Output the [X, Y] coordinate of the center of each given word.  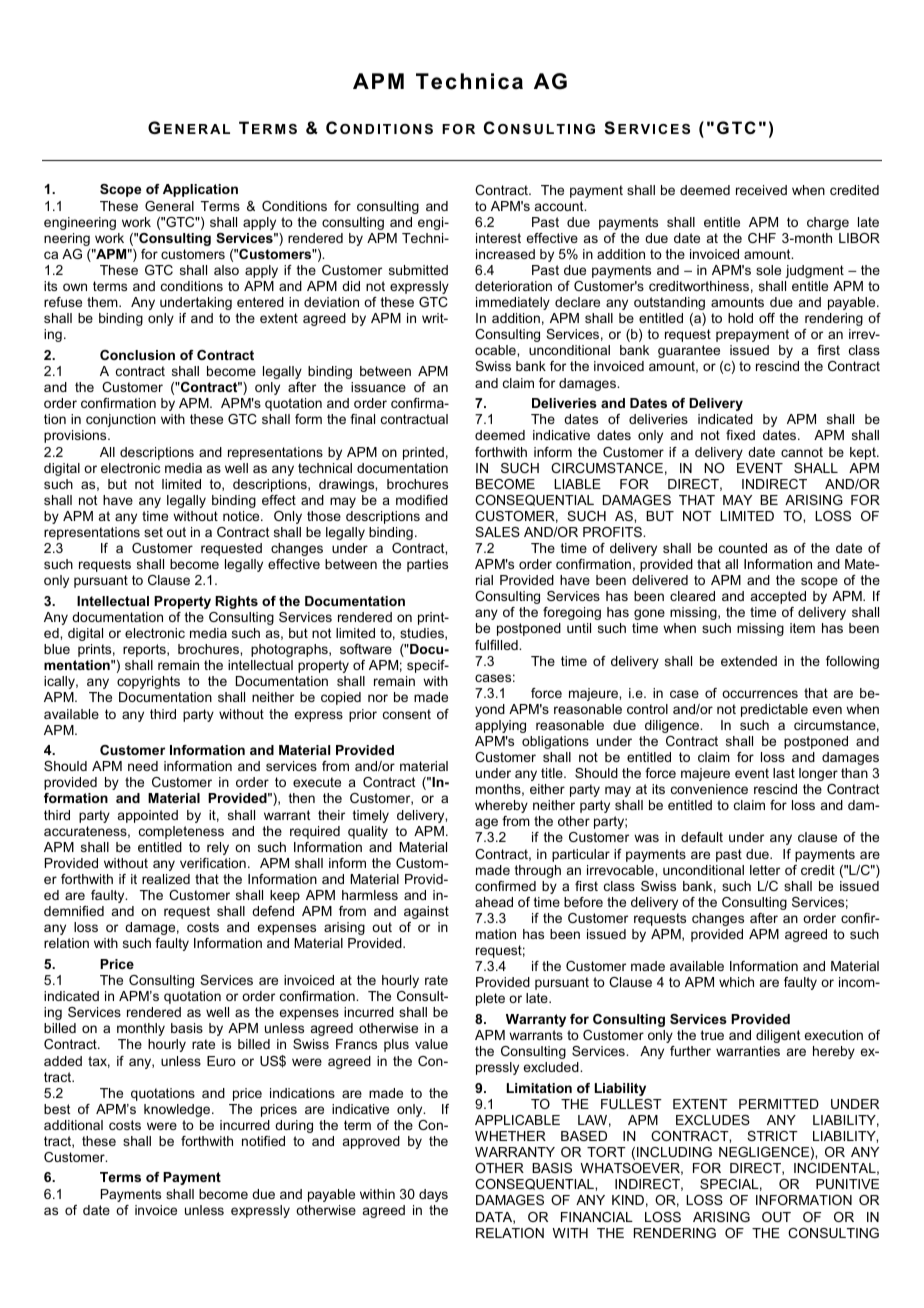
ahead [494, 902]
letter [765, 870]
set [153, 532]
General [169, 206]
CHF [762, 238]
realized [166, 879]
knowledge [178, 1110]
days [433, 1195]
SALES [497, 532]
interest [498, 238]
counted [743, 548]
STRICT [772, 1136]
